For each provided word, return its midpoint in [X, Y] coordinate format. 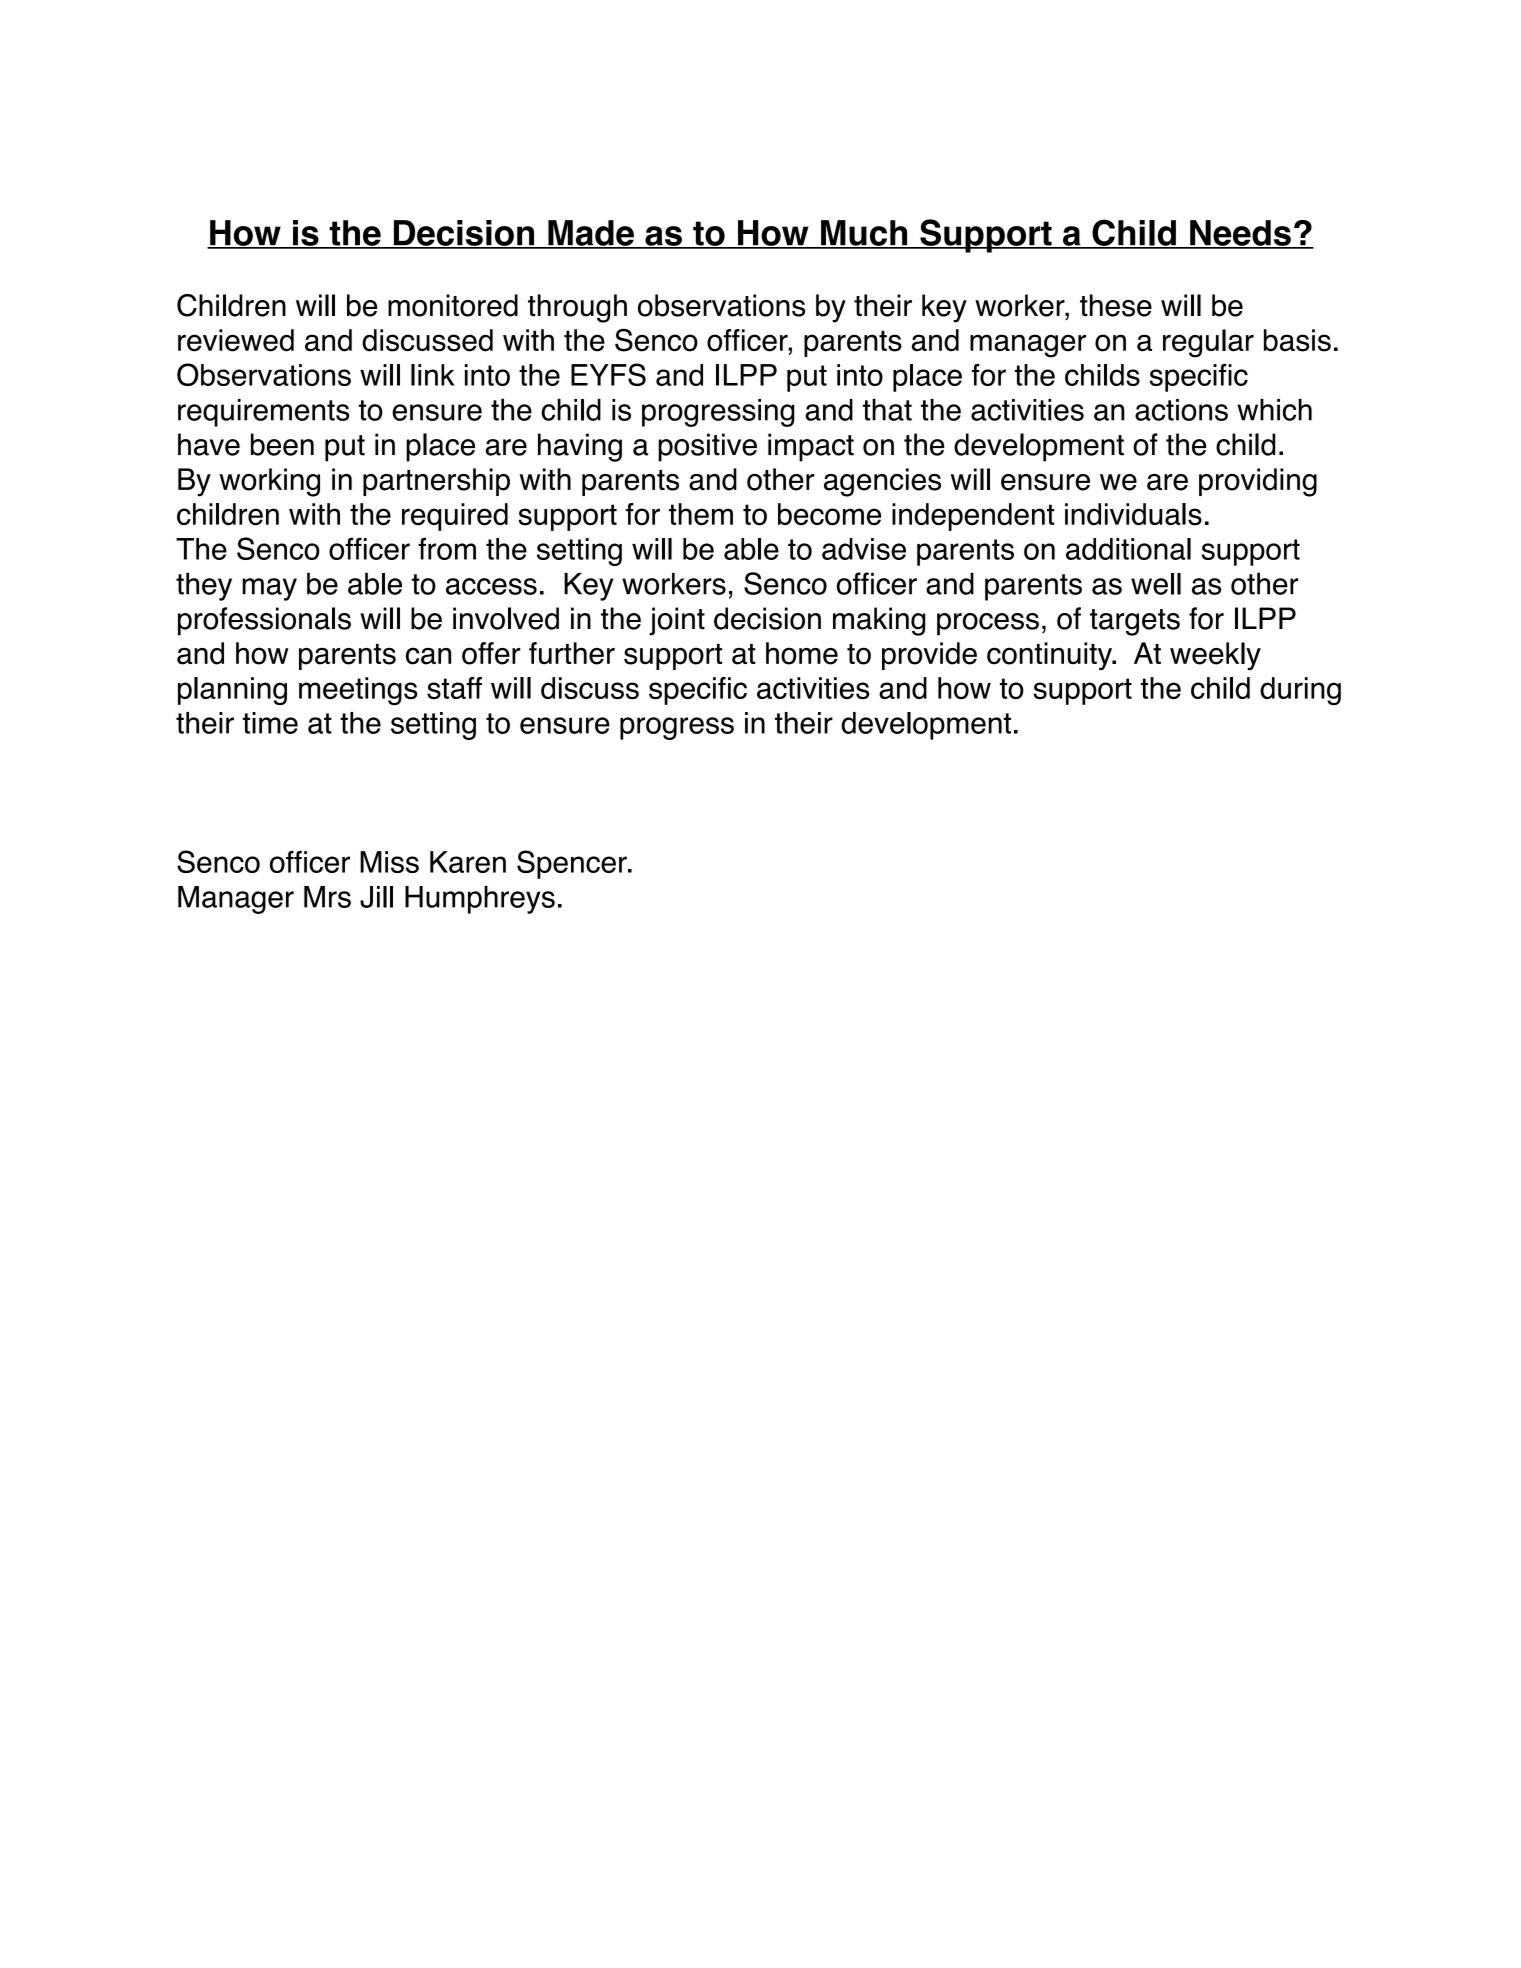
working [269, 482]
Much [864, 234]
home [802, 653]
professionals [264, 621]
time [270, 723]
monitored [453, 305]
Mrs [327, 897]
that [887, 410]
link [433, 375]
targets [1135, 622]
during [1300, 691]
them [701, 514]
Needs [1240, 234]
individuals [1133, 514]
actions [1181, 410]
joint [677, 621]
